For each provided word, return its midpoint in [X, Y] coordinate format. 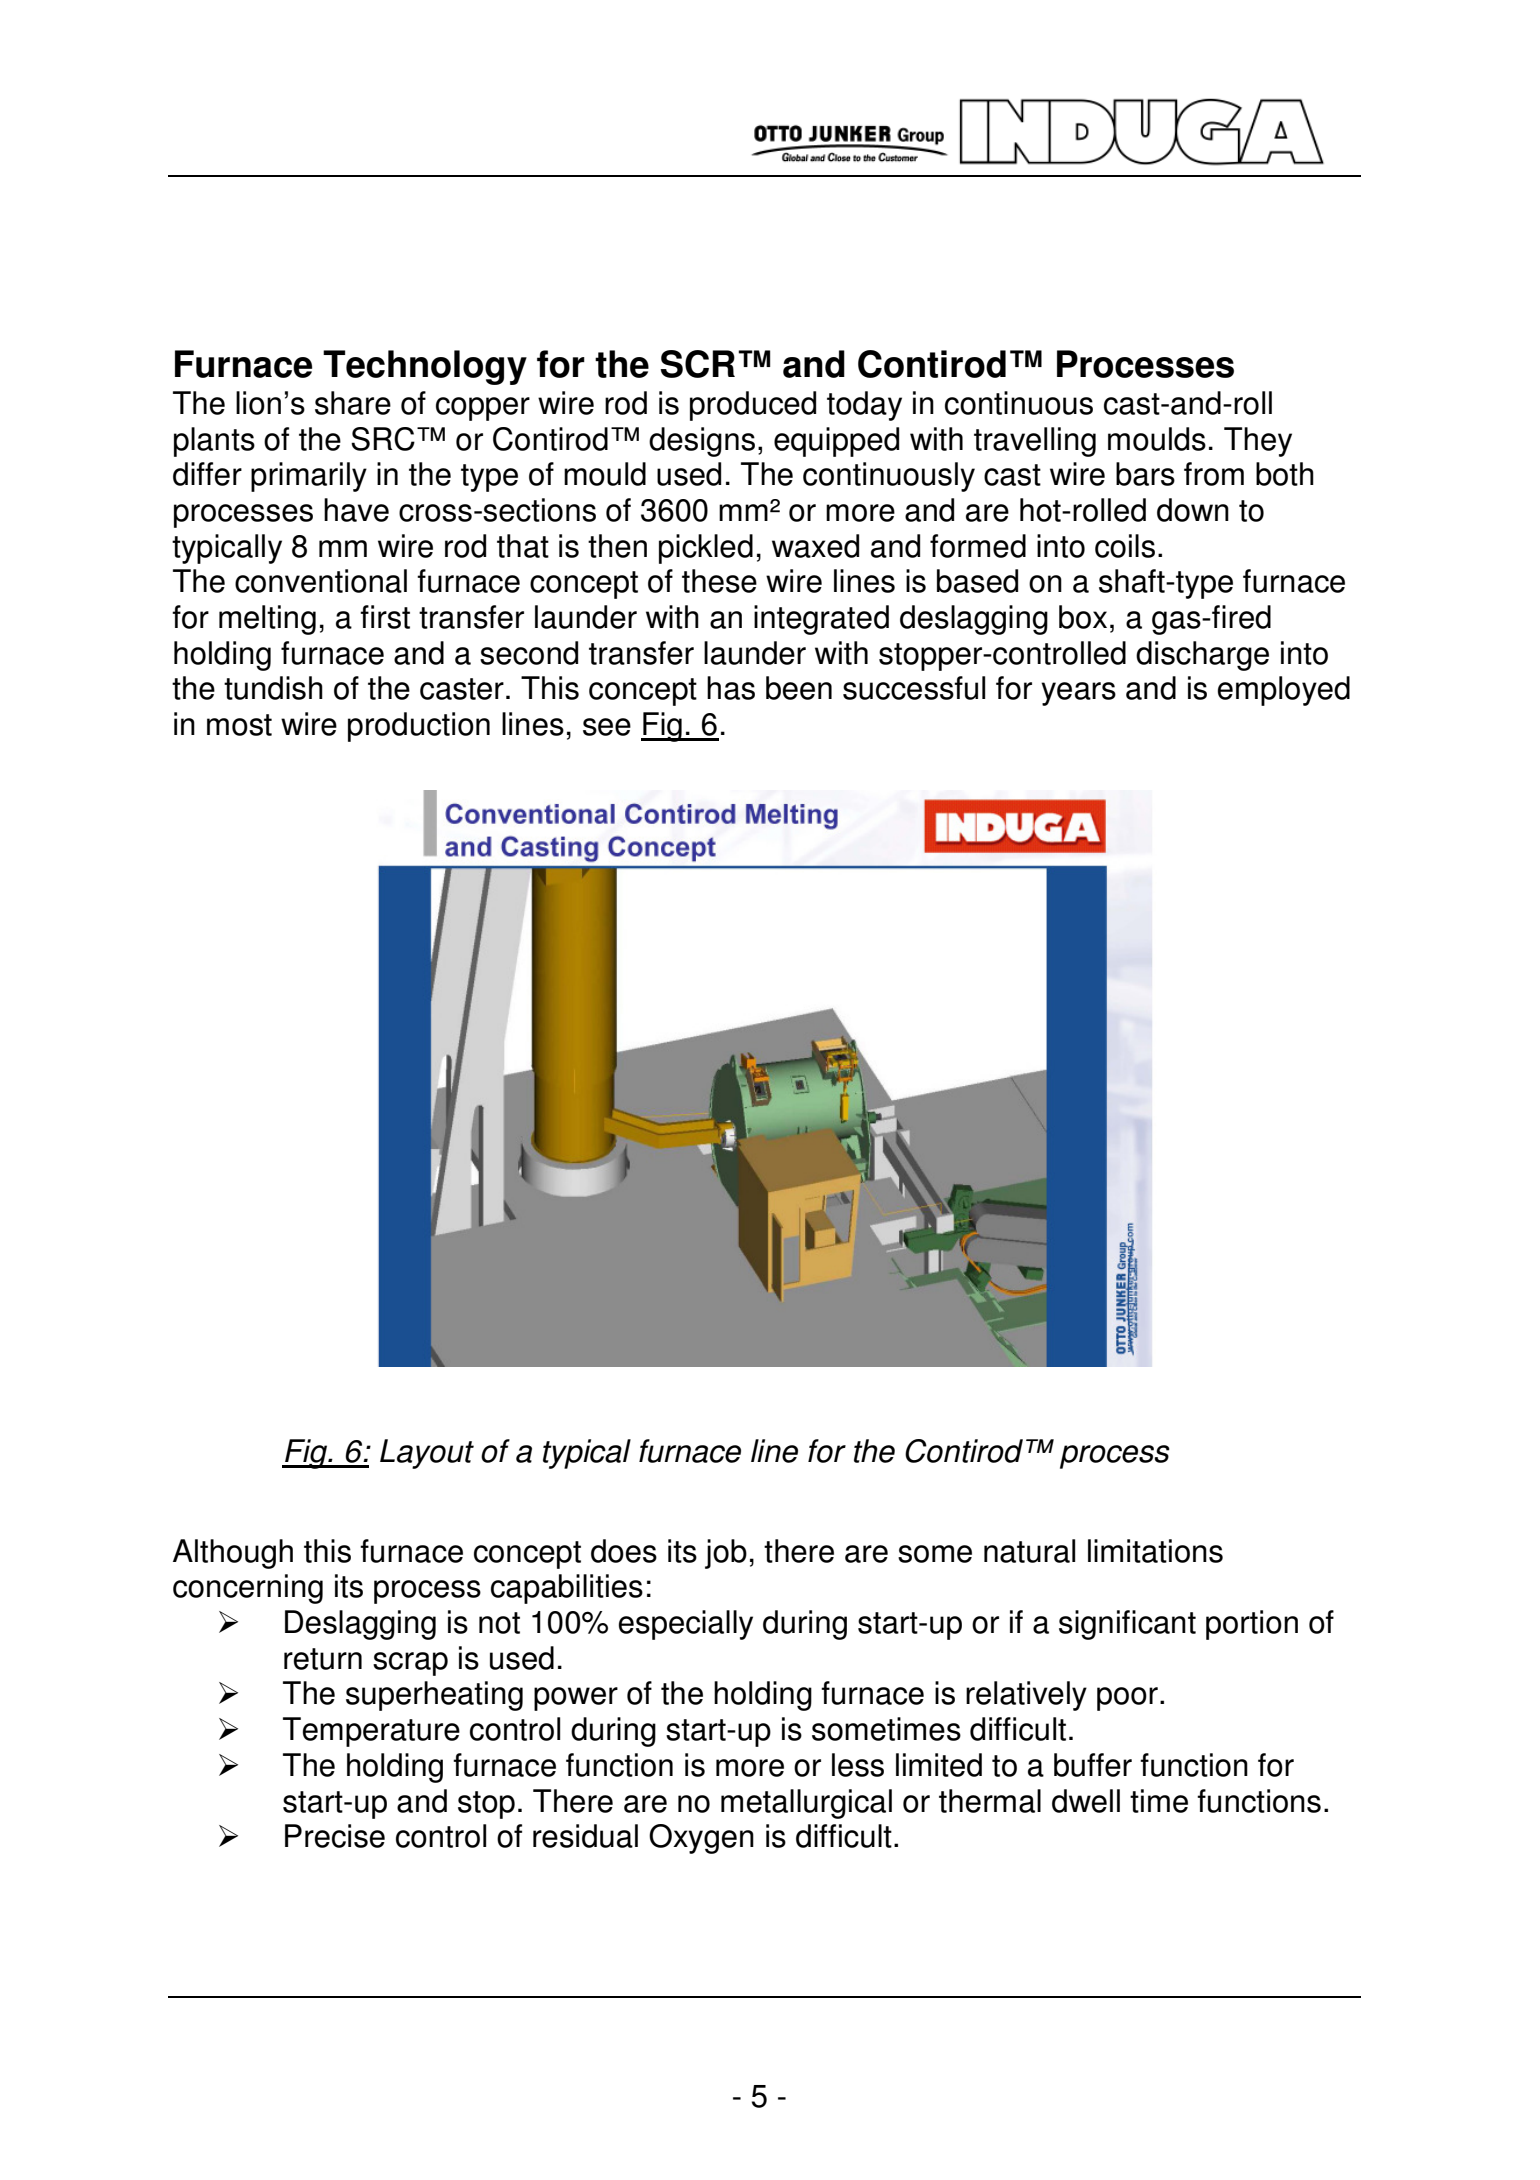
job [726, 1554]
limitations [1155, 1551]
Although [233, 1554]
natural [1029, 1551]
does [624, 1551]
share [353, 403]
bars [1145, 474]
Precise [335, 1836]
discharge [1202, 656]
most [239, 725]
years [1078, 694]
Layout [427, 1454]
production [419, 727]
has [731, 688]
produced [753, 406]
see [607, 727]
